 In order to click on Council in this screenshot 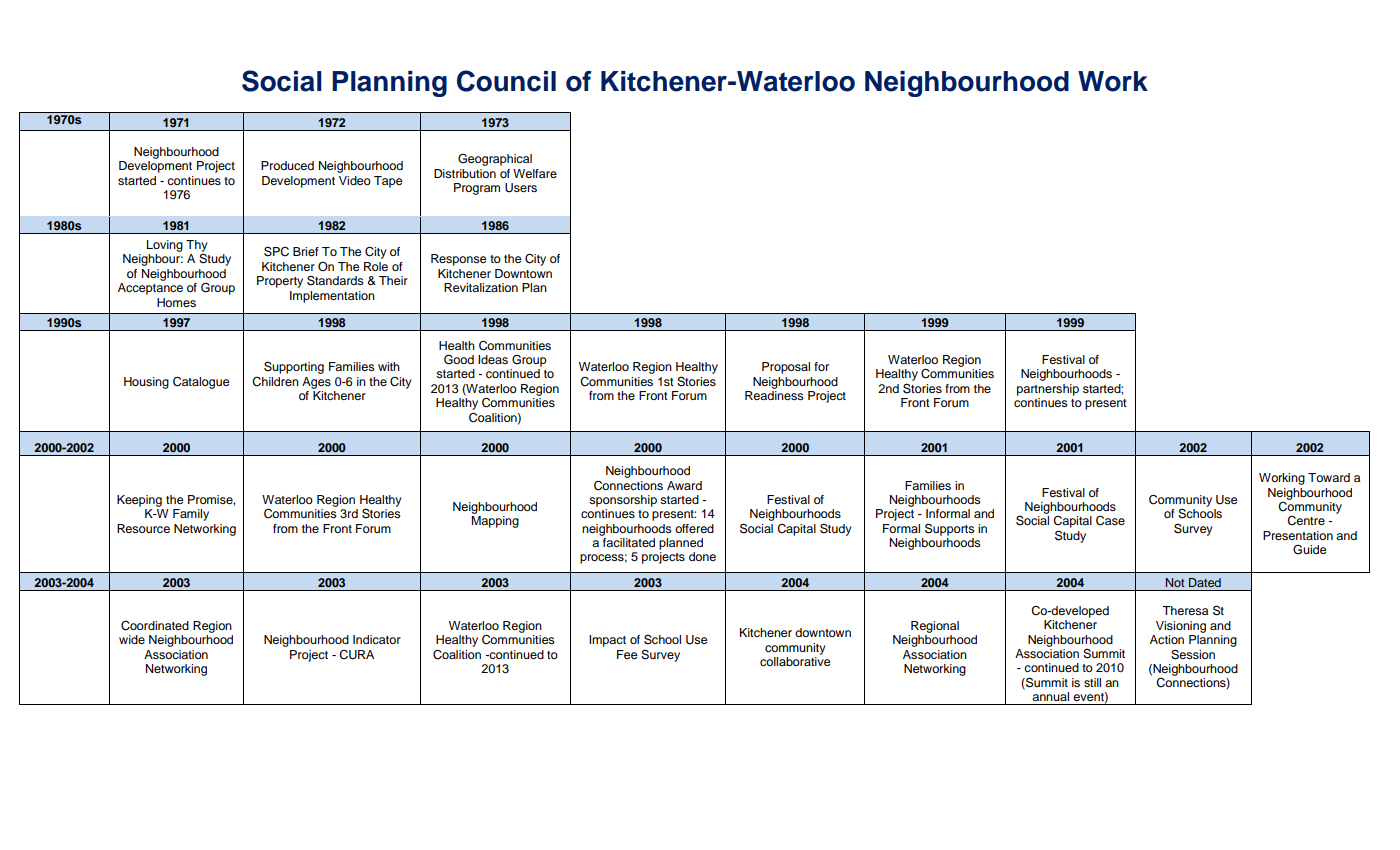, I will do `click(506, 81)`.
